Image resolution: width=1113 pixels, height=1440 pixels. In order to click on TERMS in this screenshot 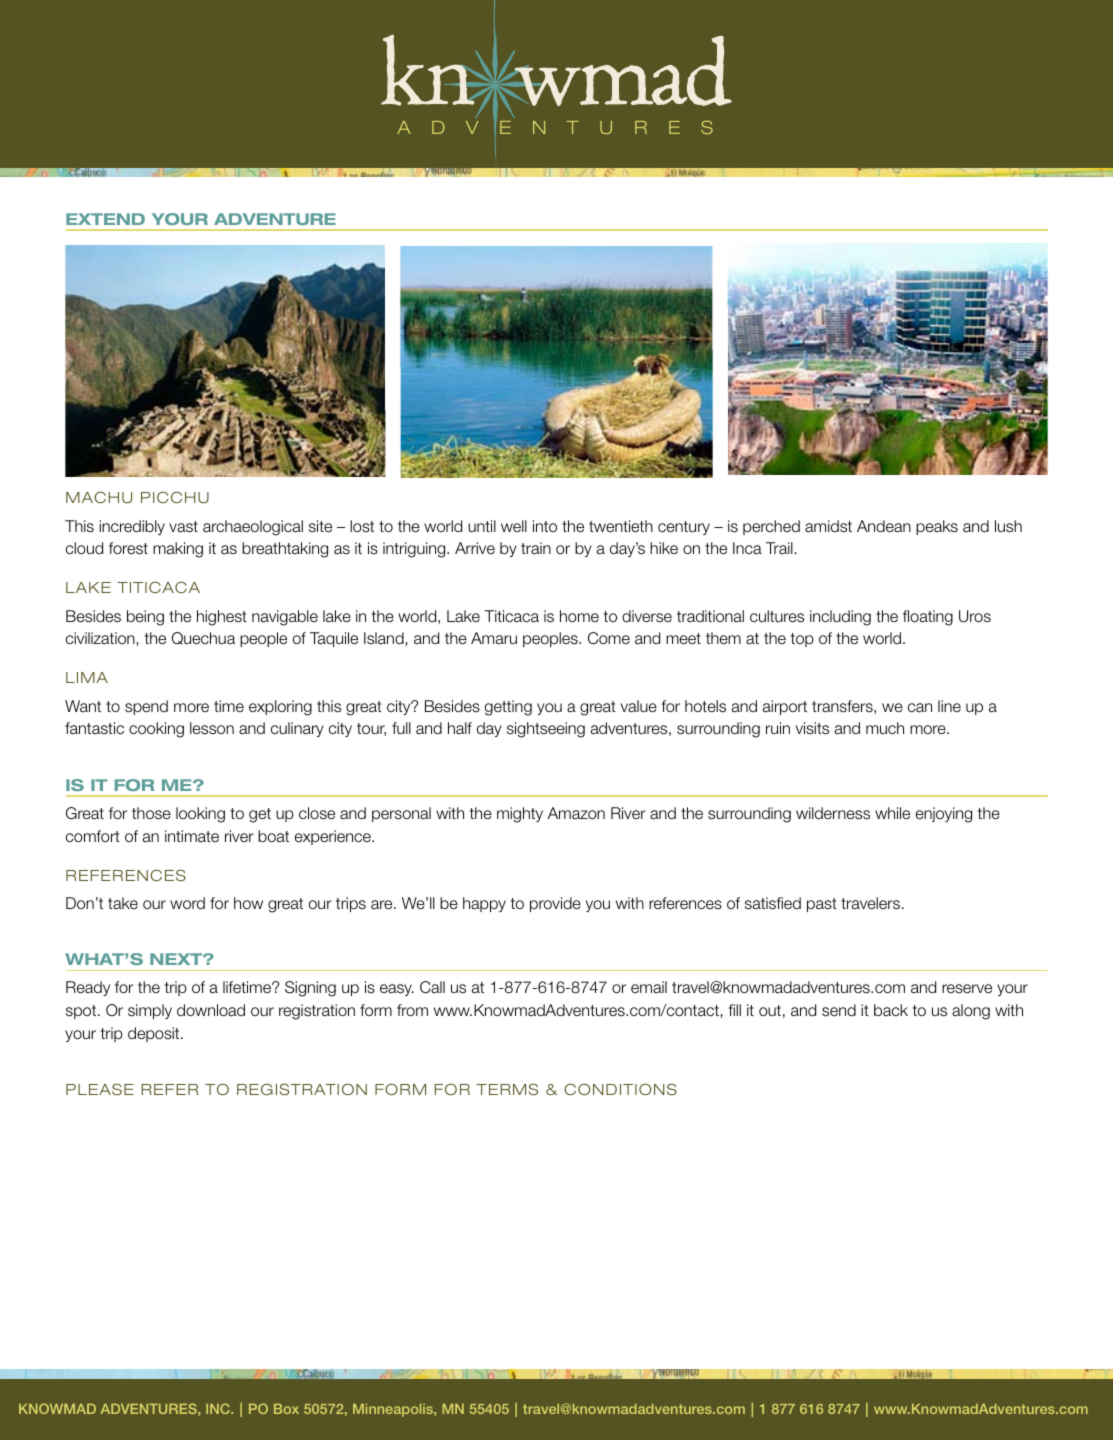, I will do `click(507, 1089)`.
